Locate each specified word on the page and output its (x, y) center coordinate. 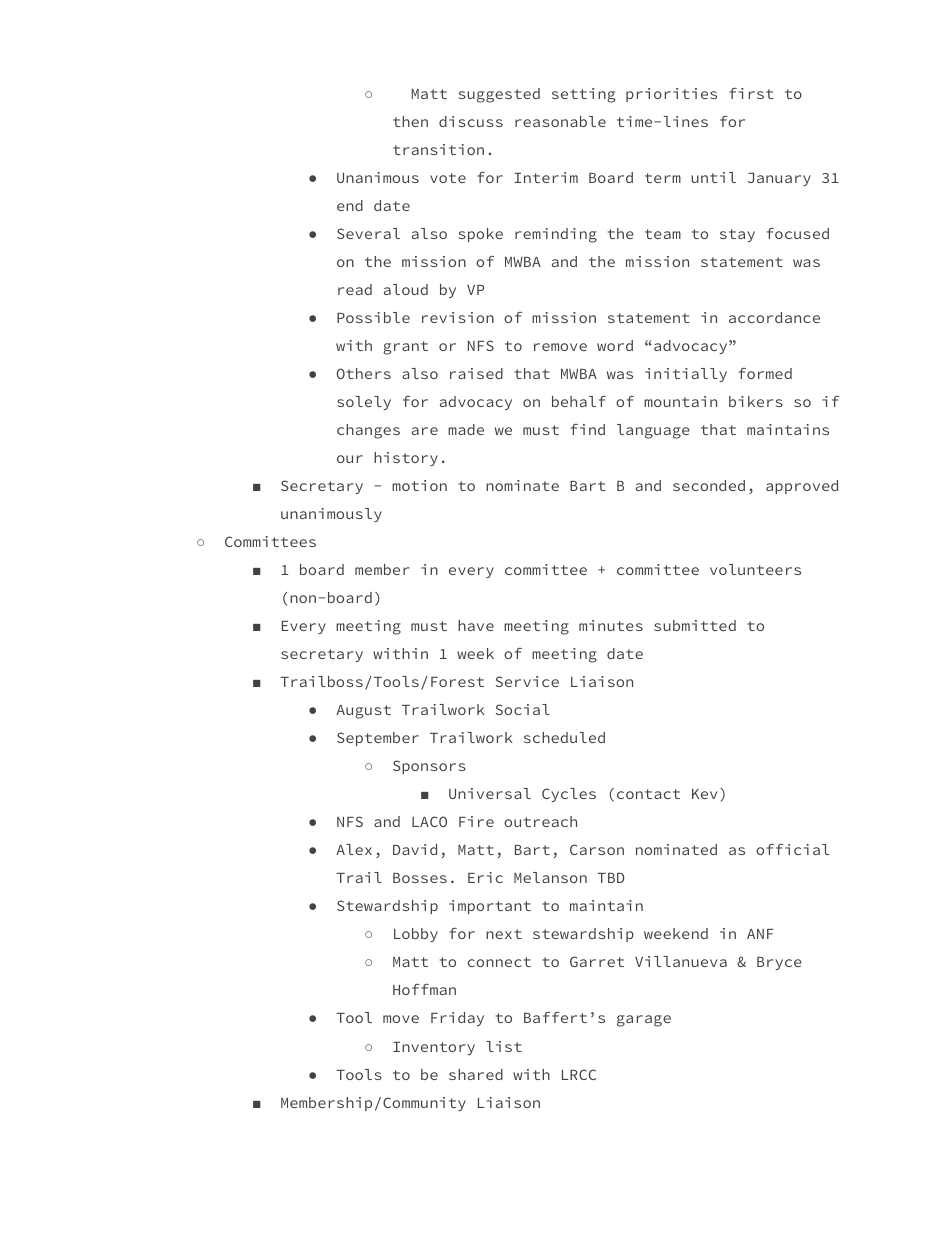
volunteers (755, 569)
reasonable (560, 121)
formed (765, 373)
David (415, 849)
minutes (611, 625)
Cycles (569, 795)
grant (405, 348)
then (410, 121)
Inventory (434, 1048)
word (615, 345)
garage (644, 1021)
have (476, 625)
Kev (704, 794)
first (751, 93)
